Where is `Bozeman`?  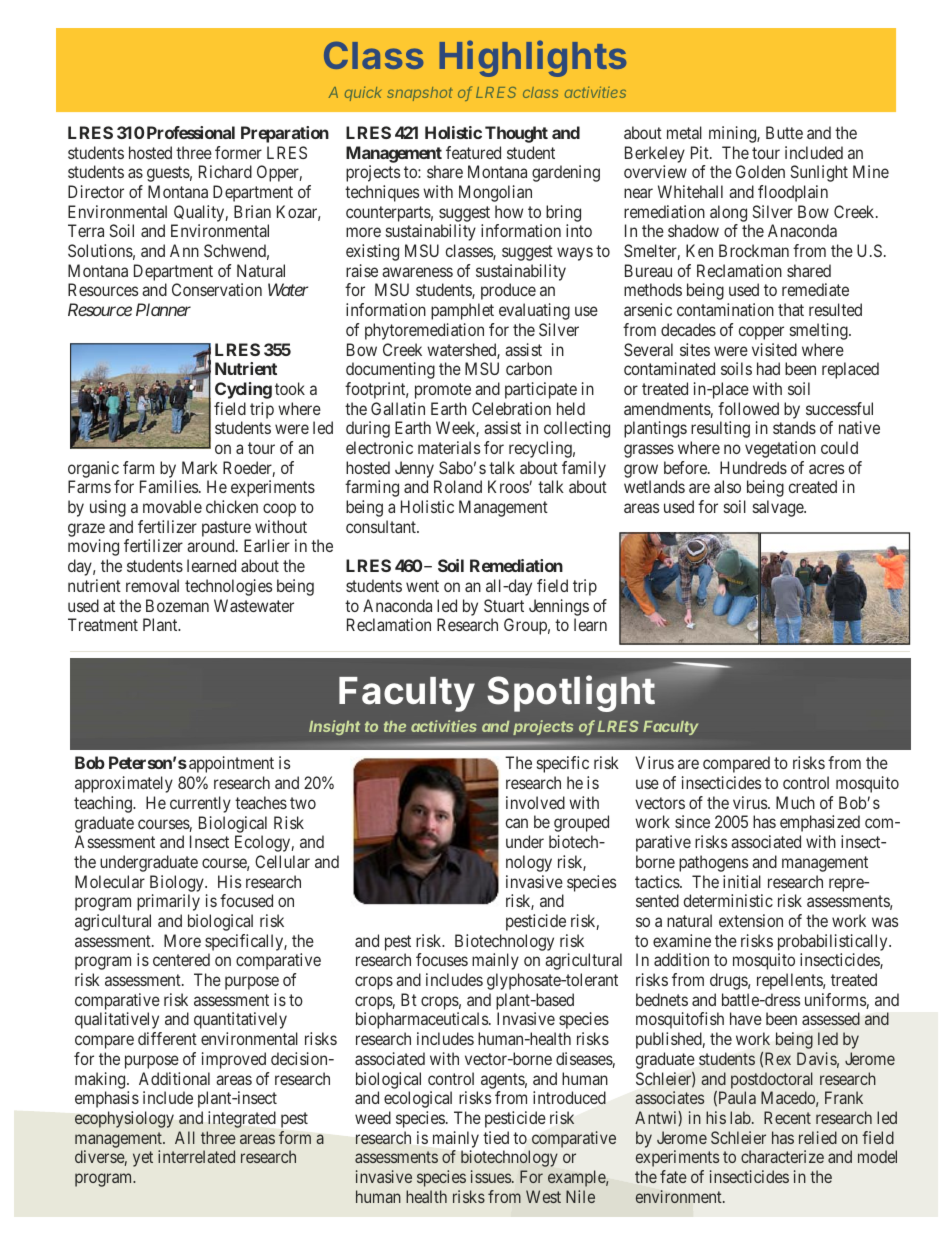
Bozeman is located at coordinates (177, 605).
